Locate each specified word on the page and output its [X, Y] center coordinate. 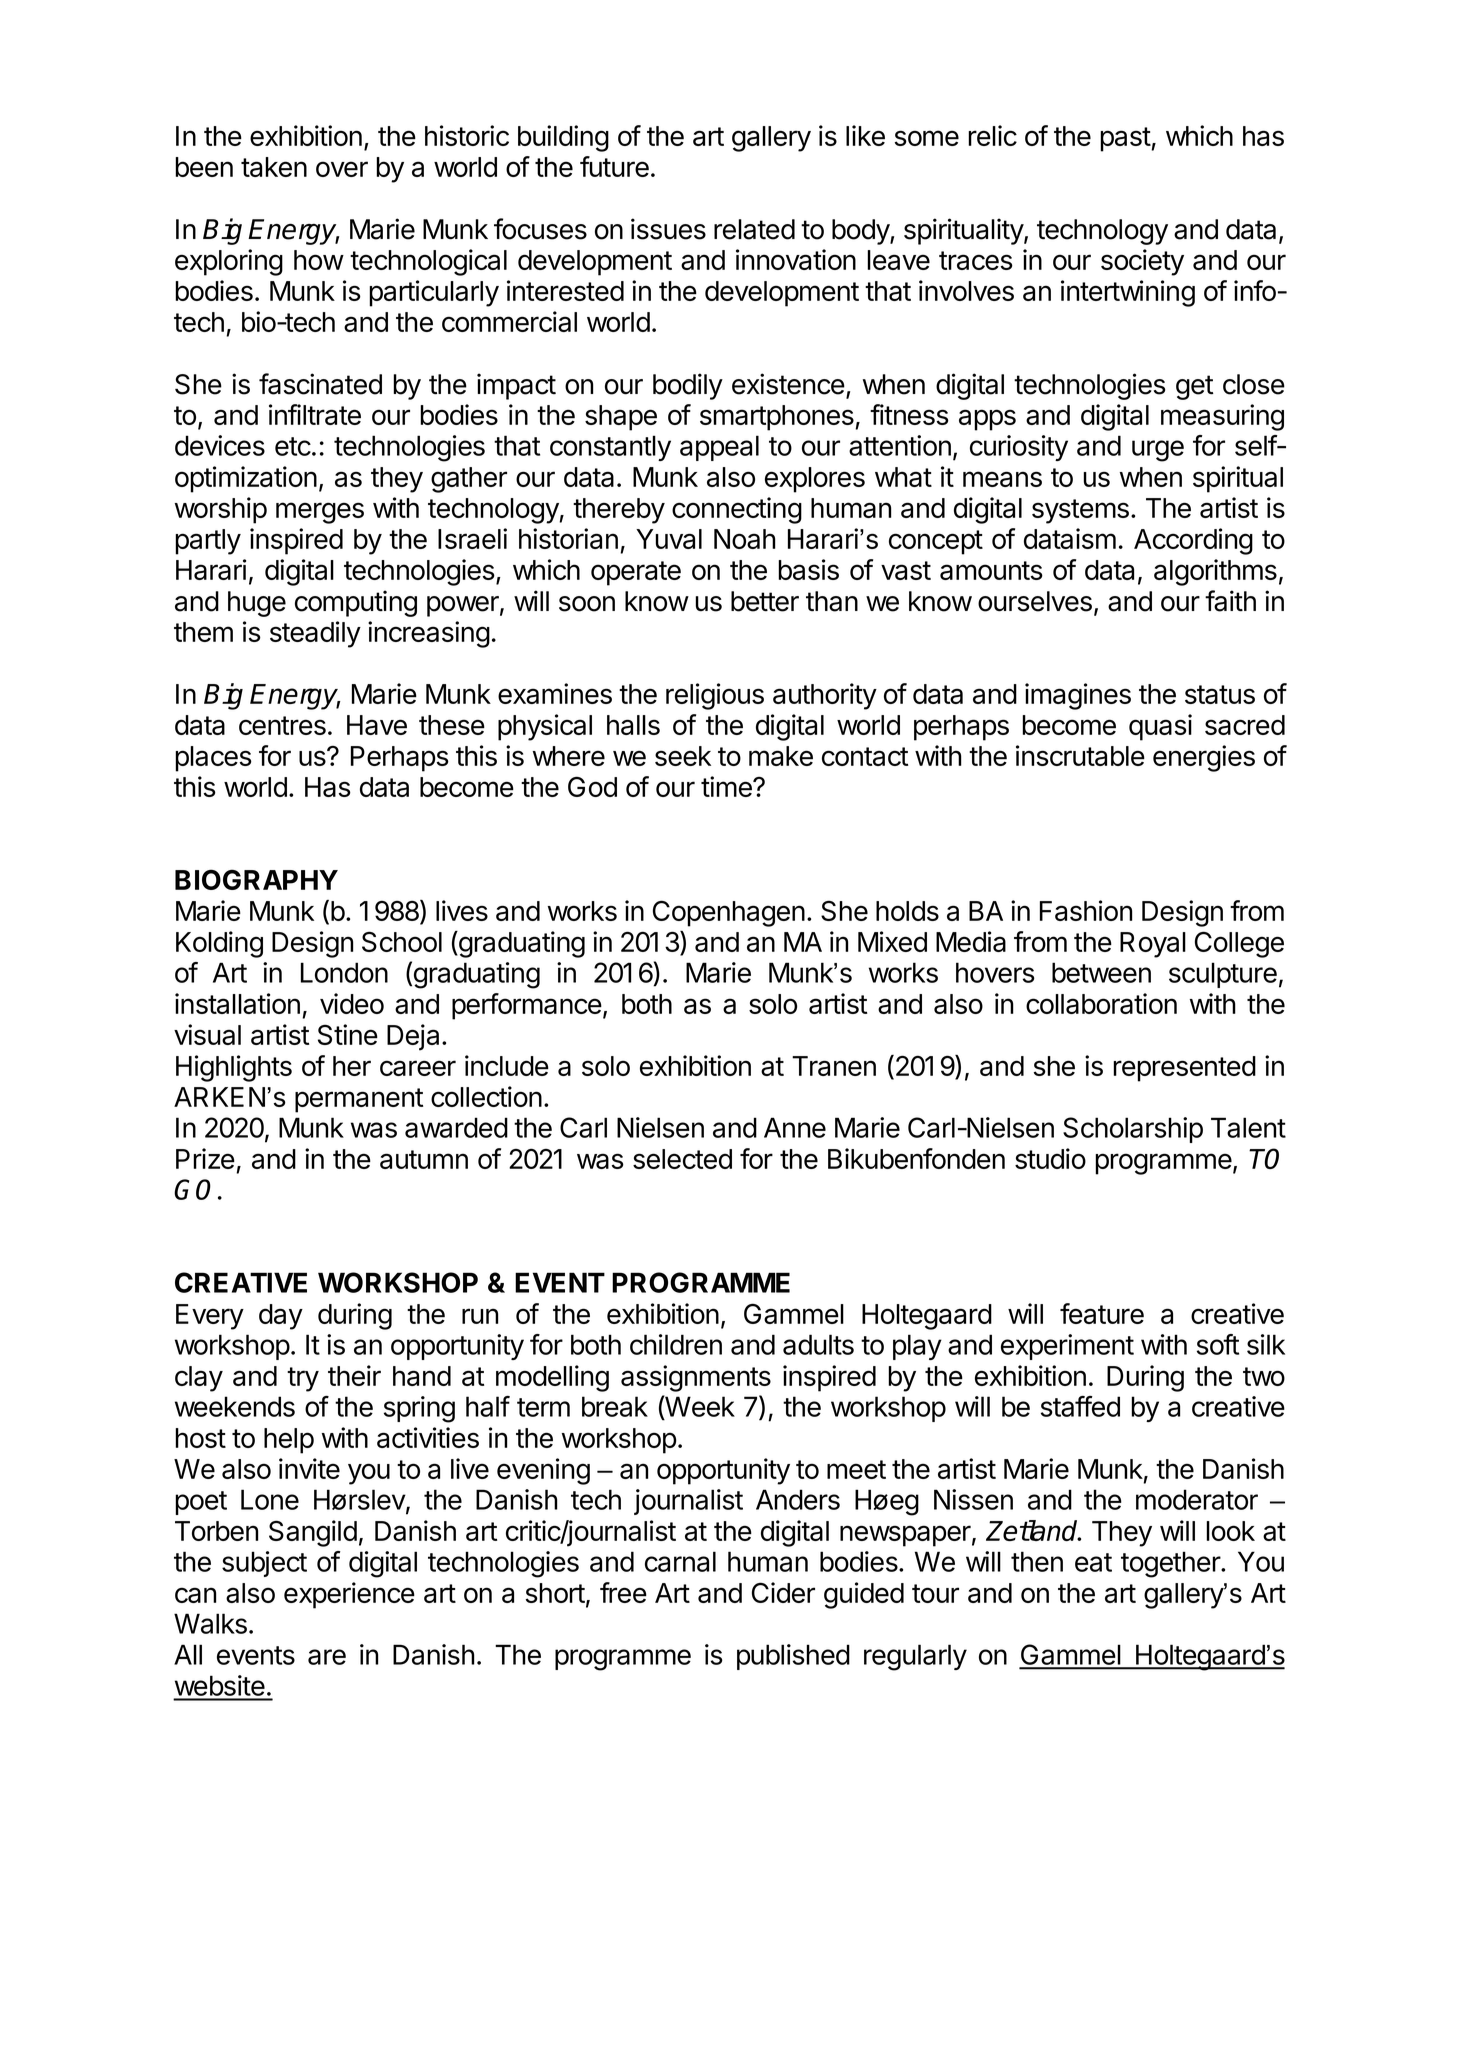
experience [349, 1595]
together [1171, 1564]
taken [274, 167]
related [754, 229]
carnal [680, 1561]
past [1126, 139]
